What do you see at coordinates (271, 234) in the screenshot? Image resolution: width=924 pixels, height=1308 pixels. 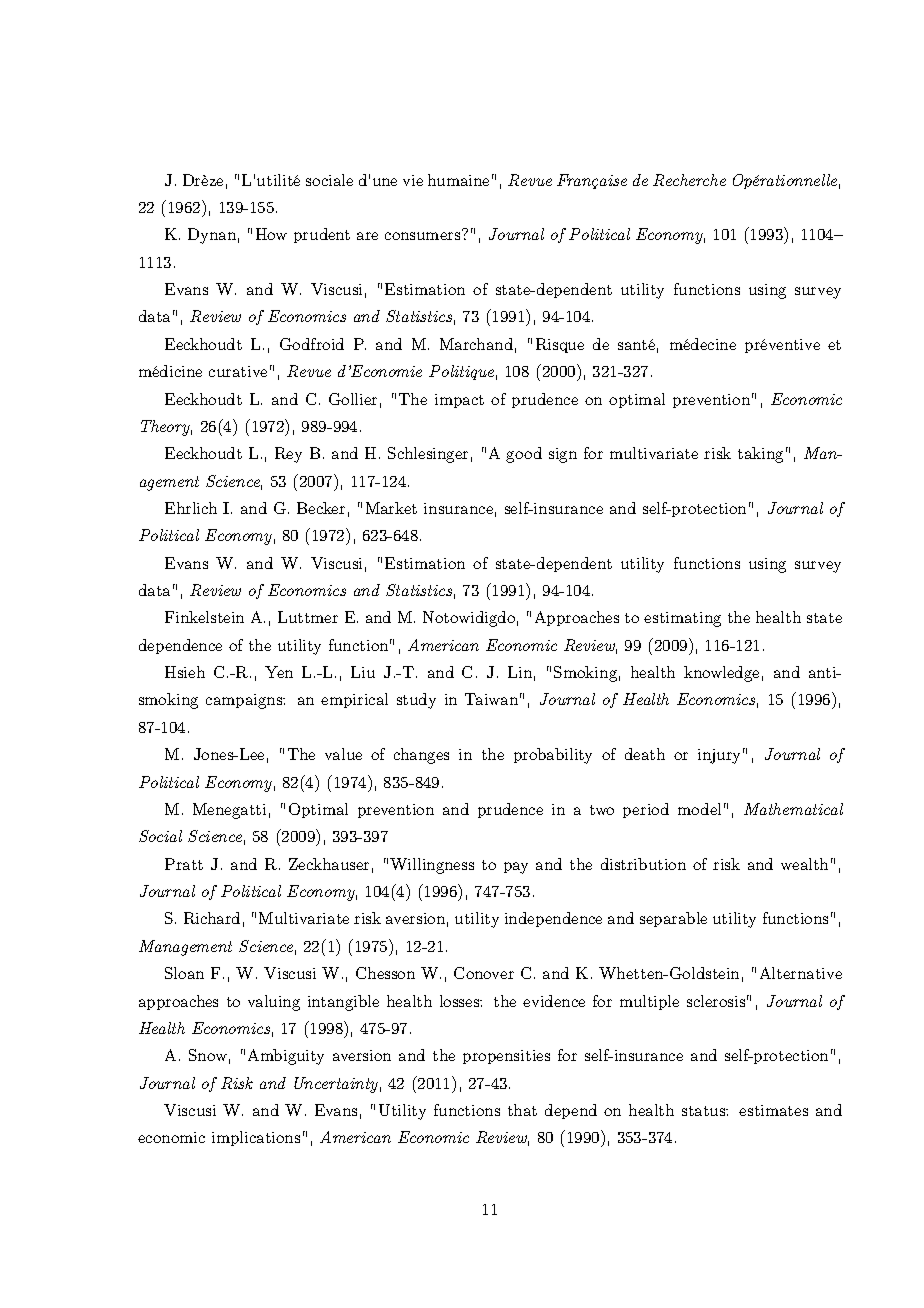 I see `How` at bounding box center [271, 234].
